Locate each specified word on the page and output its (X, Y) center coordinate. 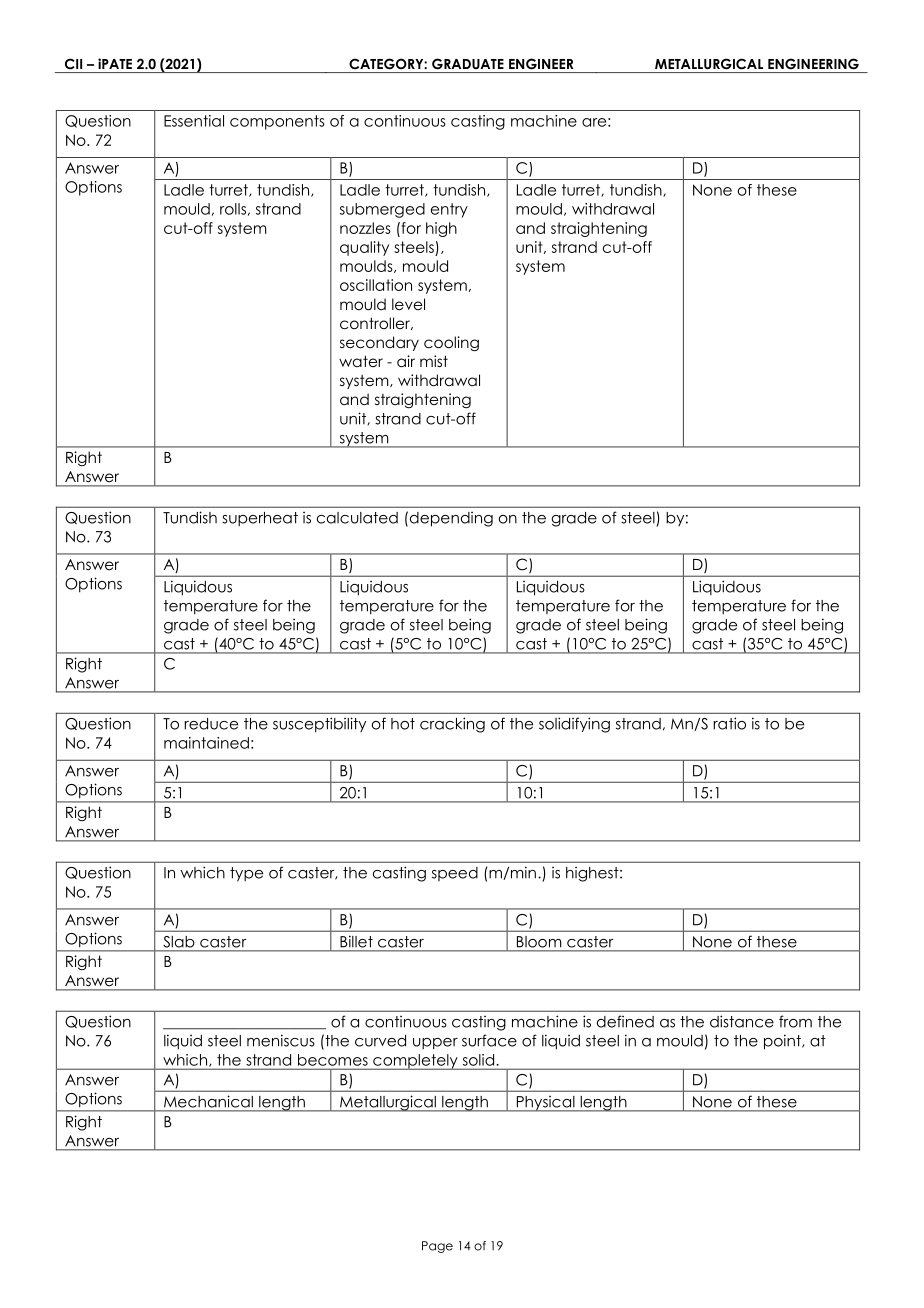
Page (437, 1247)
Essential (194, 121)
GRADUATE (468, 63)
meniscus (281, 1040)
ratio (729, 723)
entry (449, 210)
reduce (211, 724)
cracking (452, 725)
